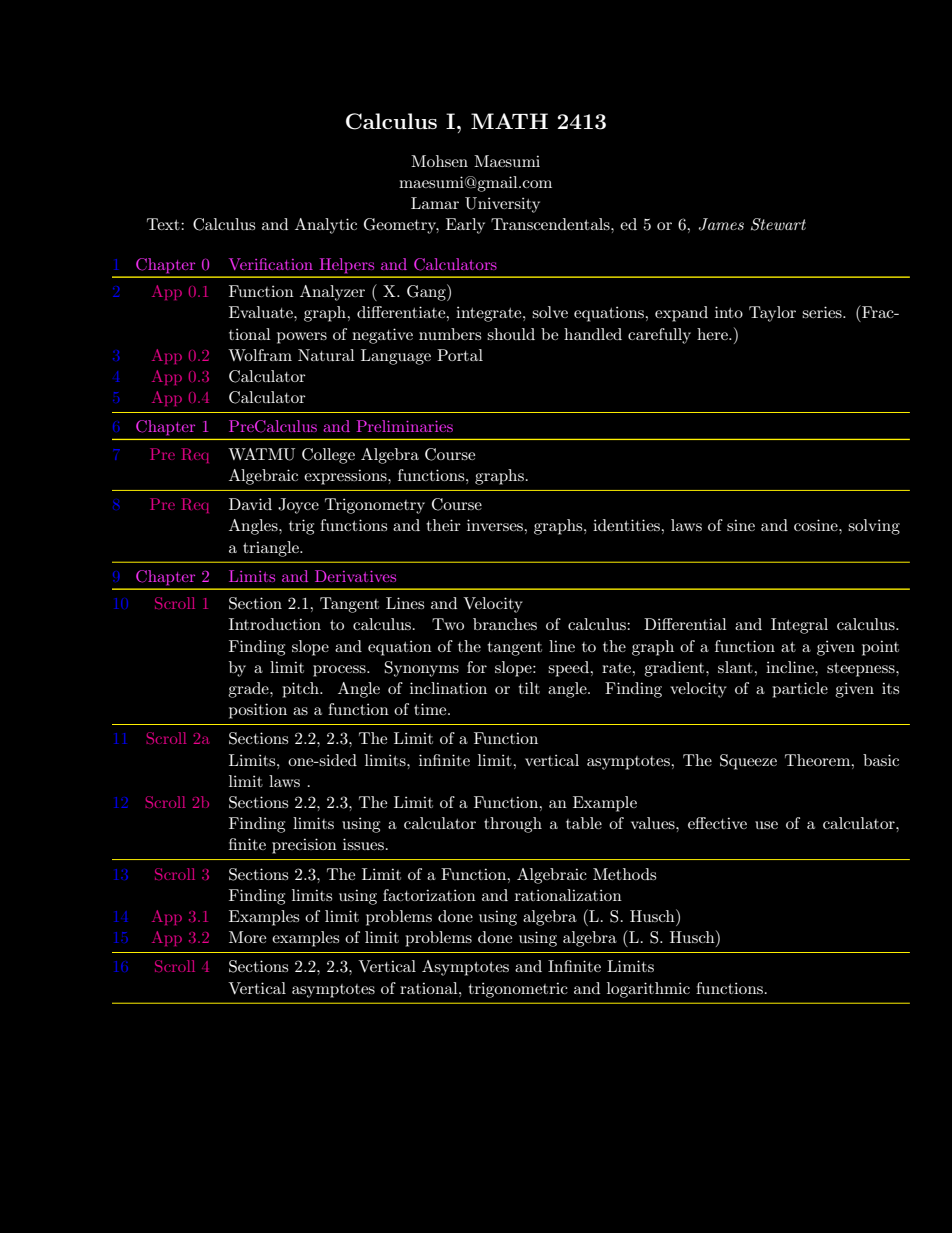 This screenshot has width=952, height=1233. What do you see at coordinates (405, 426) in the screenshot?
I see `Preliminaries` at bounding box center [405, 426].
